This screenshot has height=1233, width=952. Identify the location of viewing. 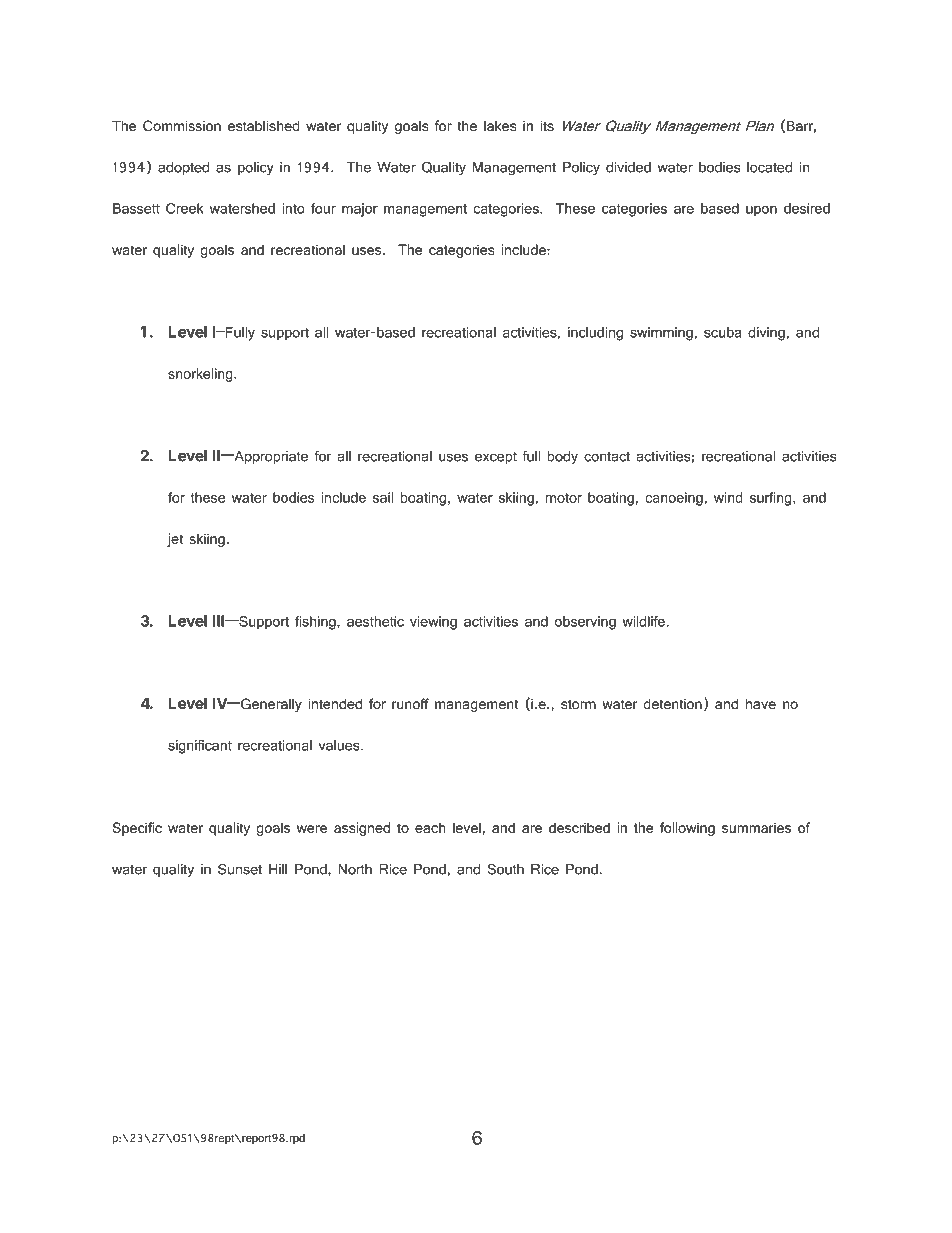
(433, 623).
